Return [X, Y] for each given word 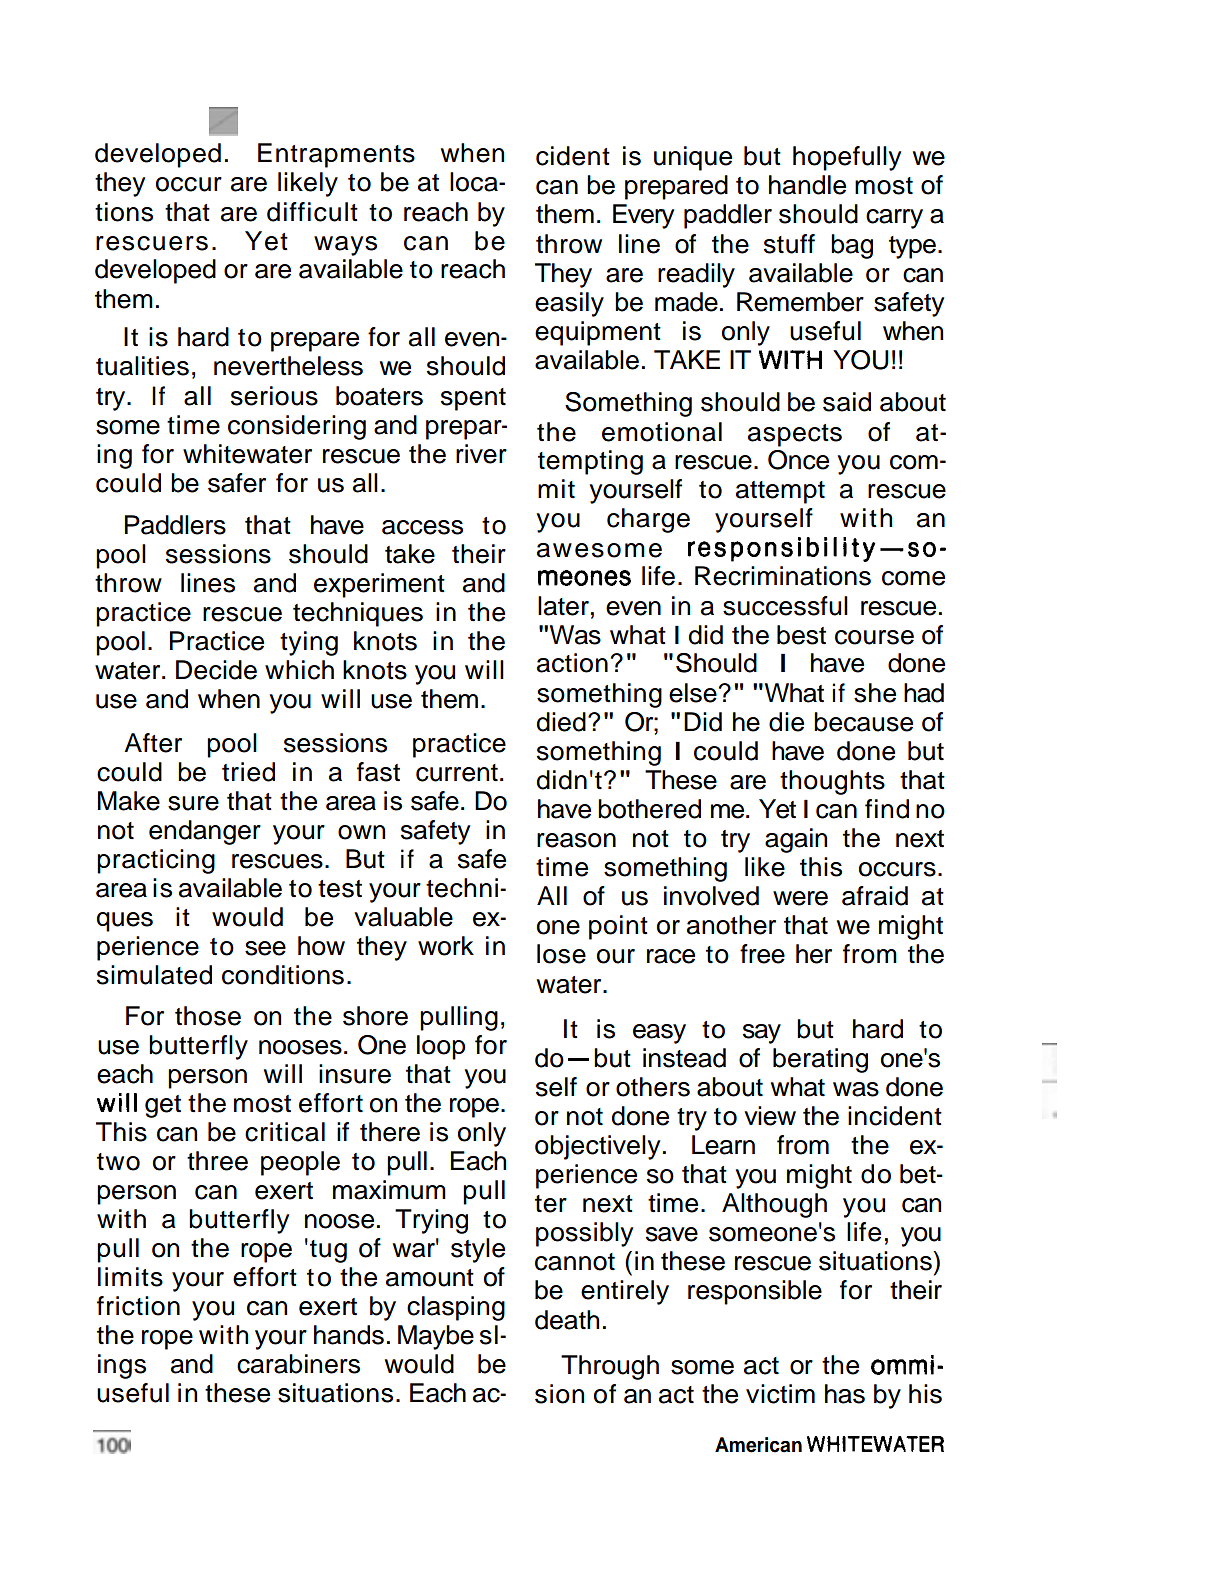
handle [807, 185]
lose [561, 954]
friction [138, 1306]
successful [785, 606]
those [208, 1016]
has [845, 1394]
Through [610, 1367]
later [563, 606]
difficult [312, 212]
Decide [216, 670]
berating [820, 1060]
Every [643, 216]
